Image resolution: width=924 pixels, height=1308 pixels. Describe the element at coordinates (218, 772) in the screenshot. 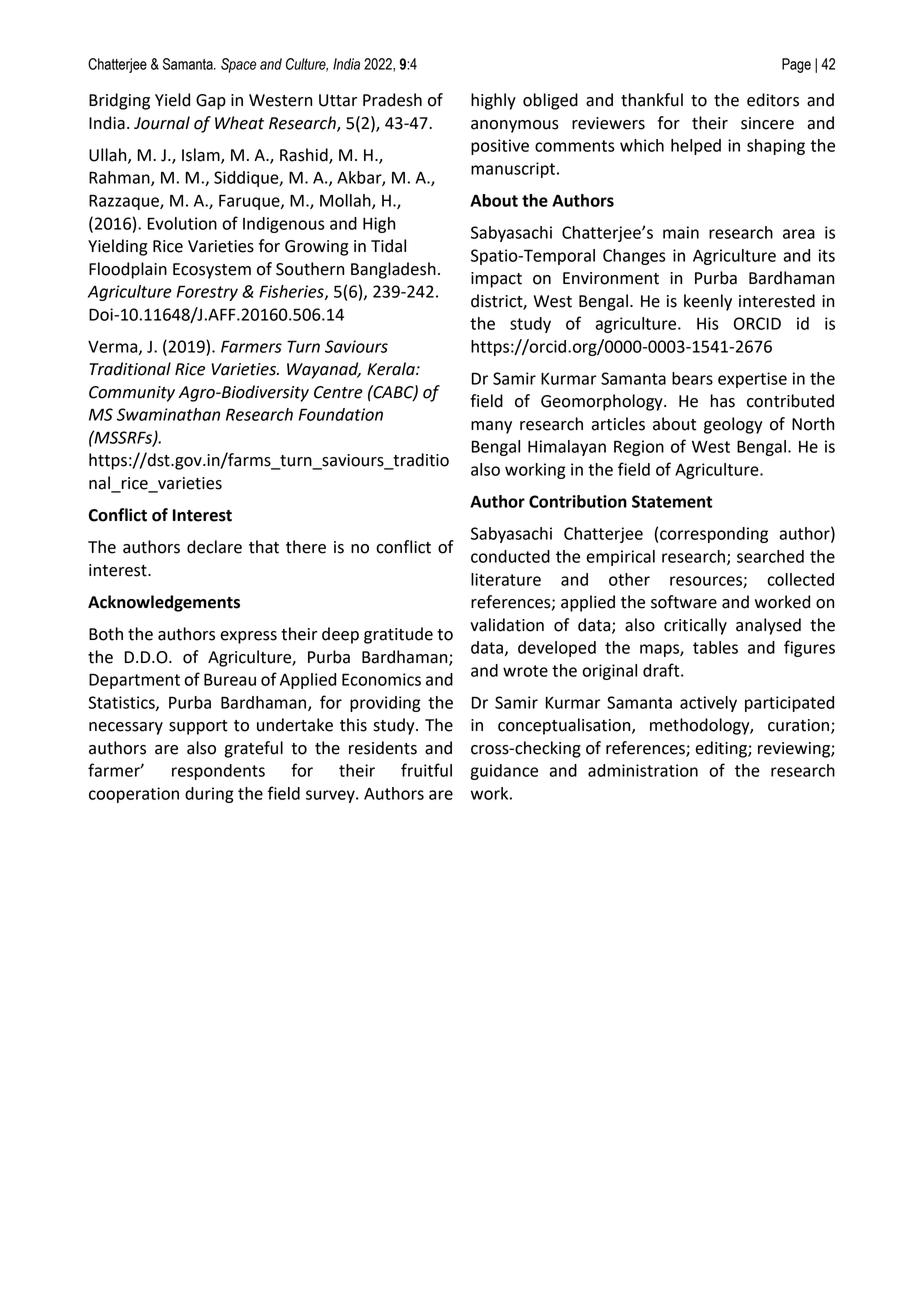

I see `respondents` at that location.
